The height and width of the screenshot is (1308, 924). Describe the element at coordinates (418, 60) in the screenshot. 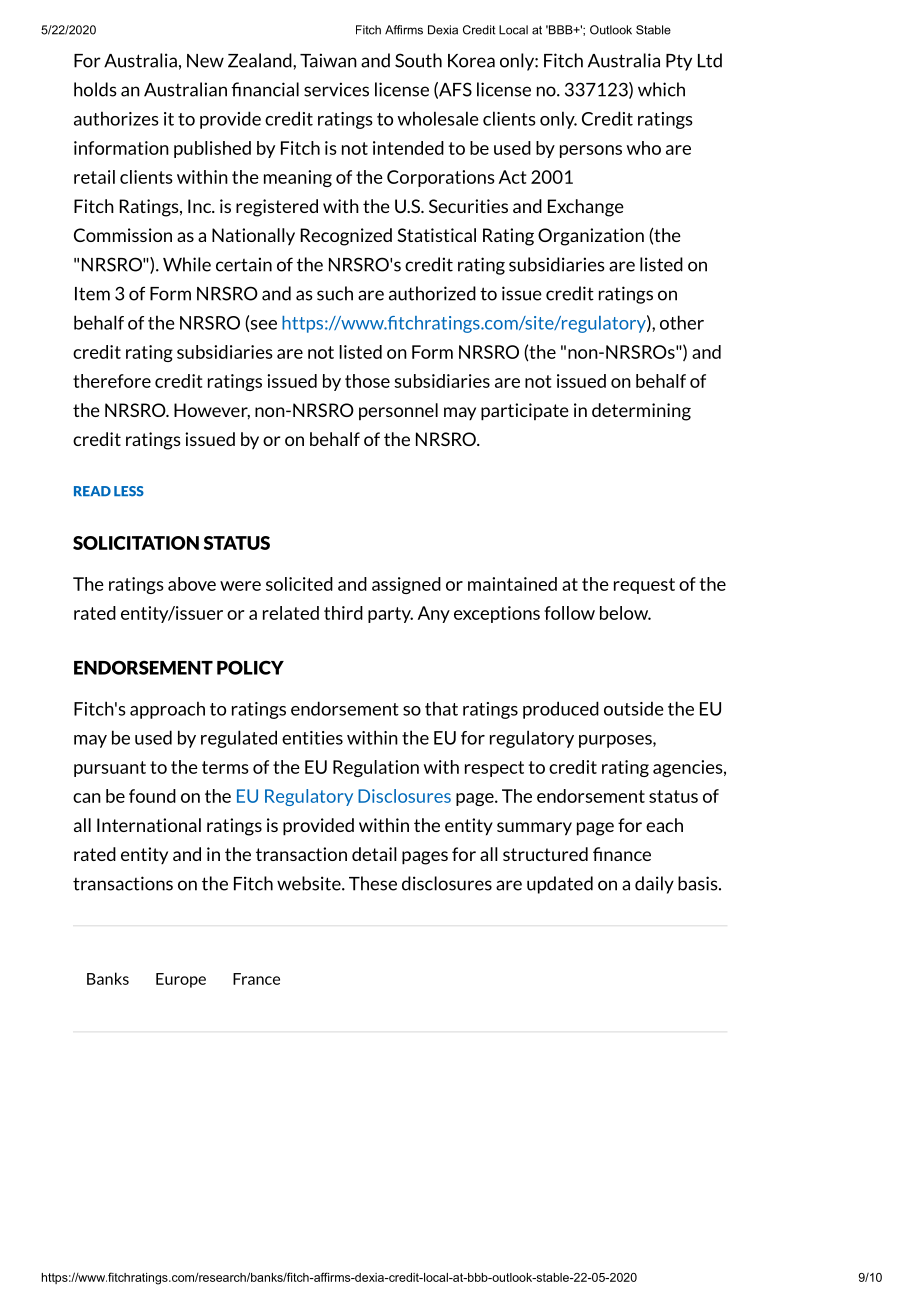

I see `South` at that location.
